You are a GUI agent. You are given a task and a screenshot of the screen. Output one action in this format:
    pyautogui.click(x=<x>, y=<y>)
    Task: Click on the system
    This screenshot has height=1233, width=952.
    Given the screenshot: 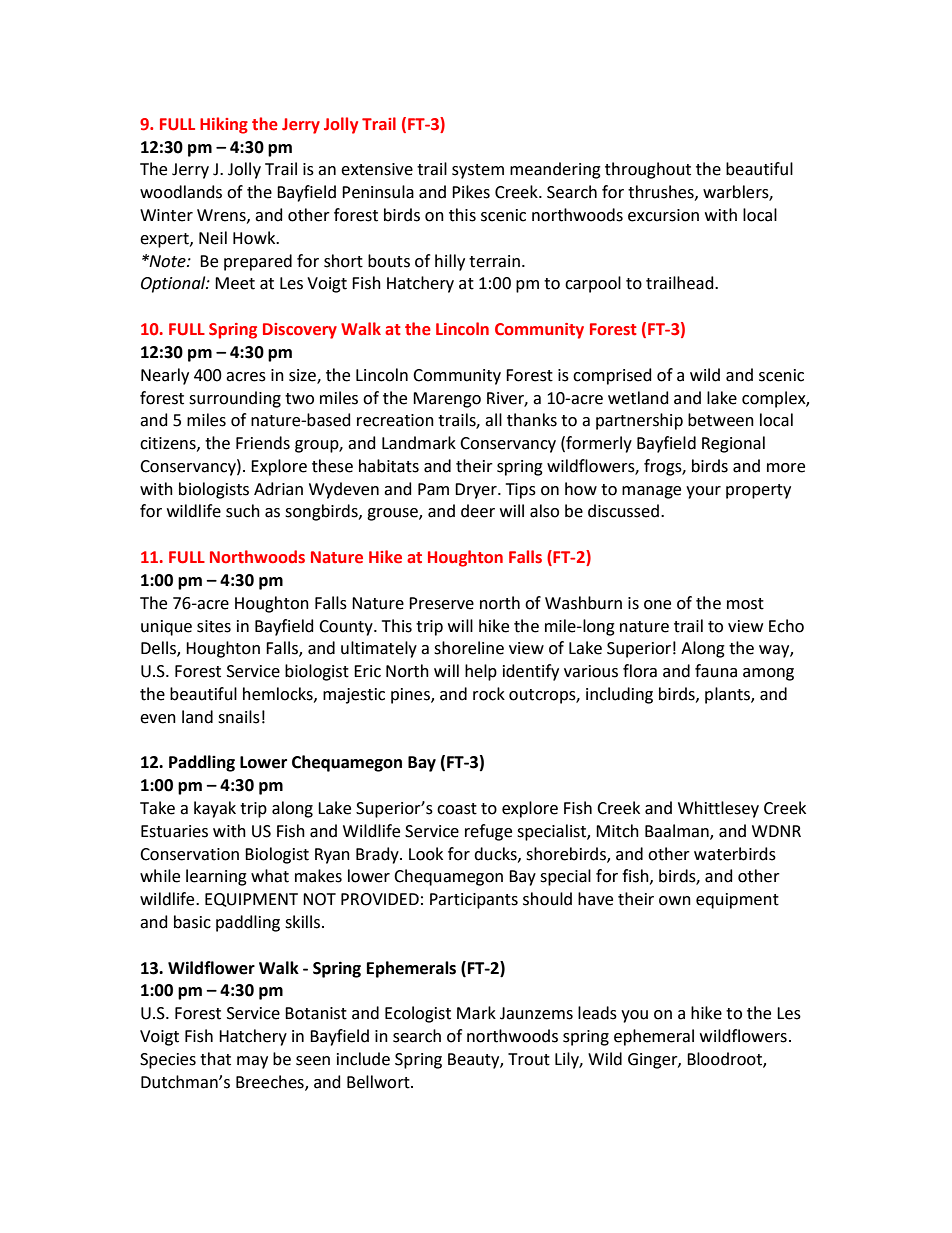 What is the action you would take?
    pyautogui.click(x=478, y=171)
